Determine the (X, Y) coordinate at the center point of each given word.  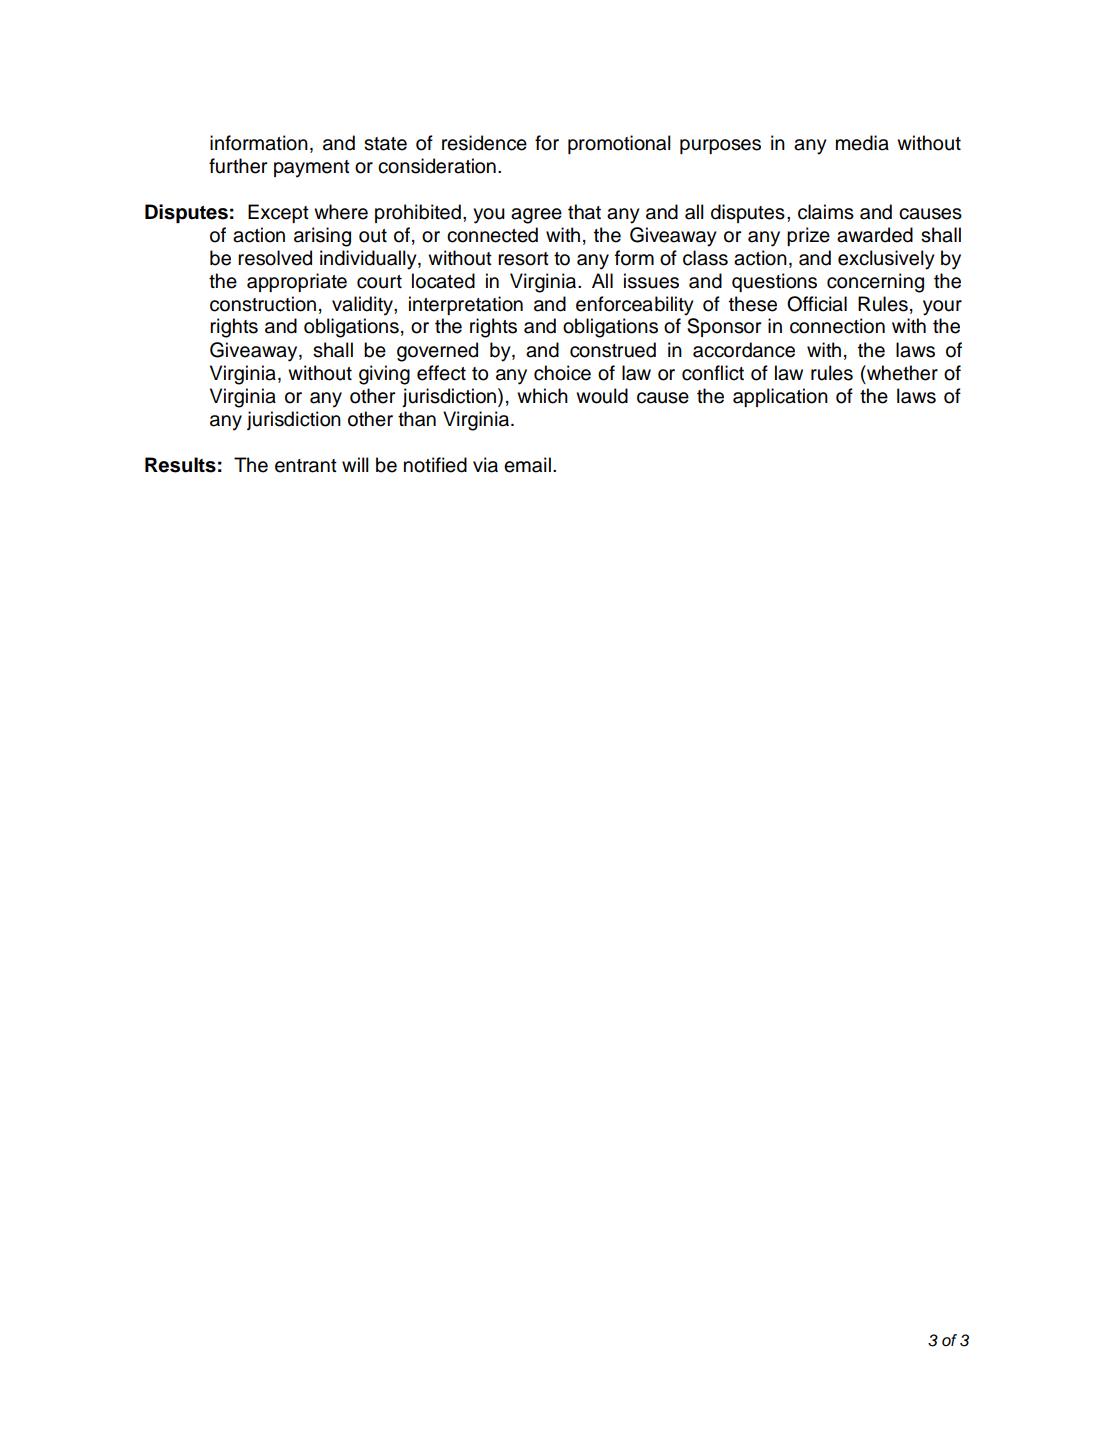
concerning (875, 283)
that (584, 212)
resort (523, 259)
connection (837, 326)
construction (263, 304)
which (542, 396)
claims (826, 212)
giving (384, 375)
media (862, 143)
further (238, 166)
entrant (306, 466)
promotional (619, 144)
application (780, 397)
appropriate (297, 282)
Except (278, 213)
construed (613, 350)
